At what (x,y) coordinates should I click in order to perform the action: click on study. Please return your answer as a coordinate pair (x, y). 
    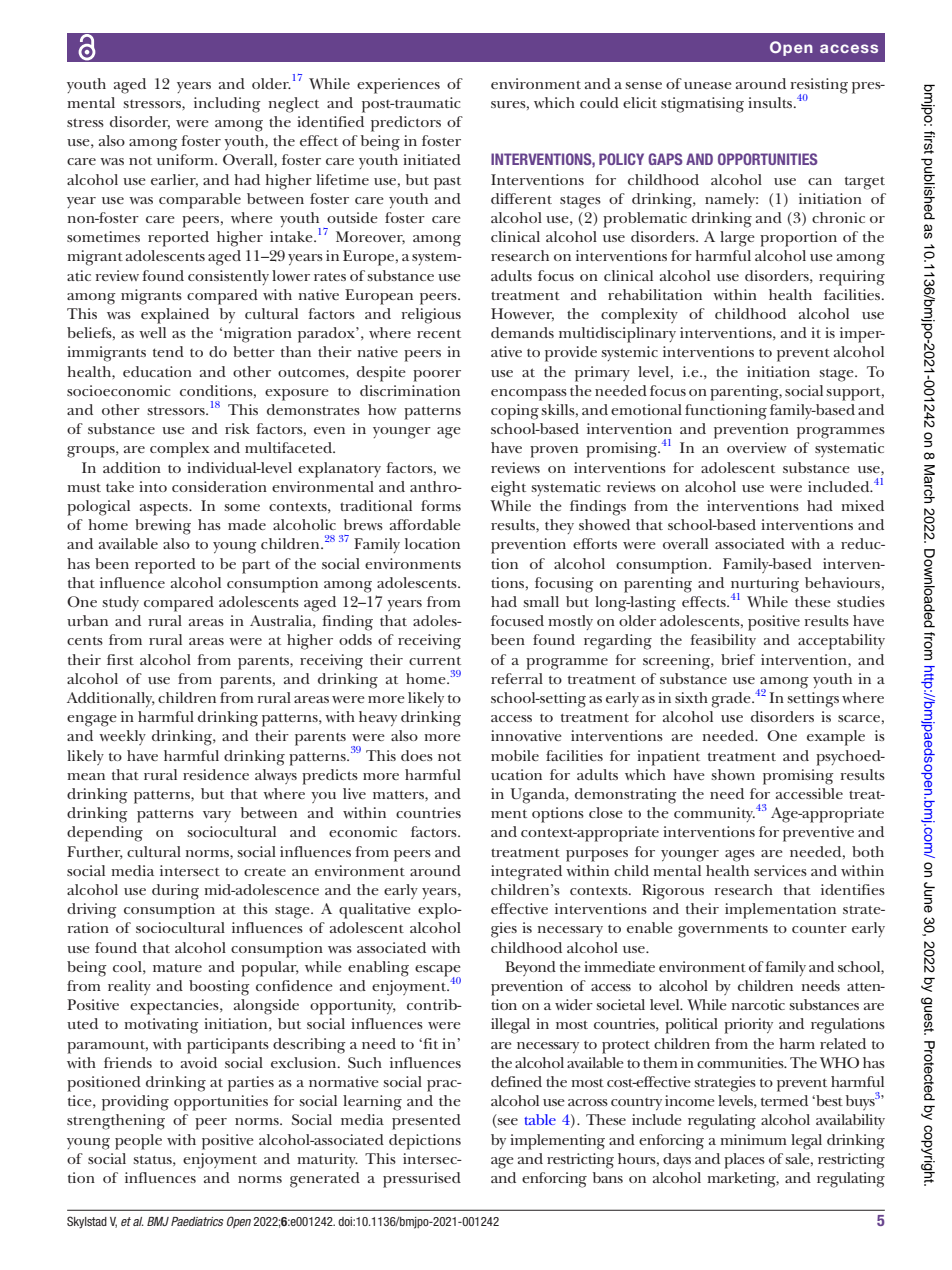
    Looking at the image, I should click on (120, 603).
